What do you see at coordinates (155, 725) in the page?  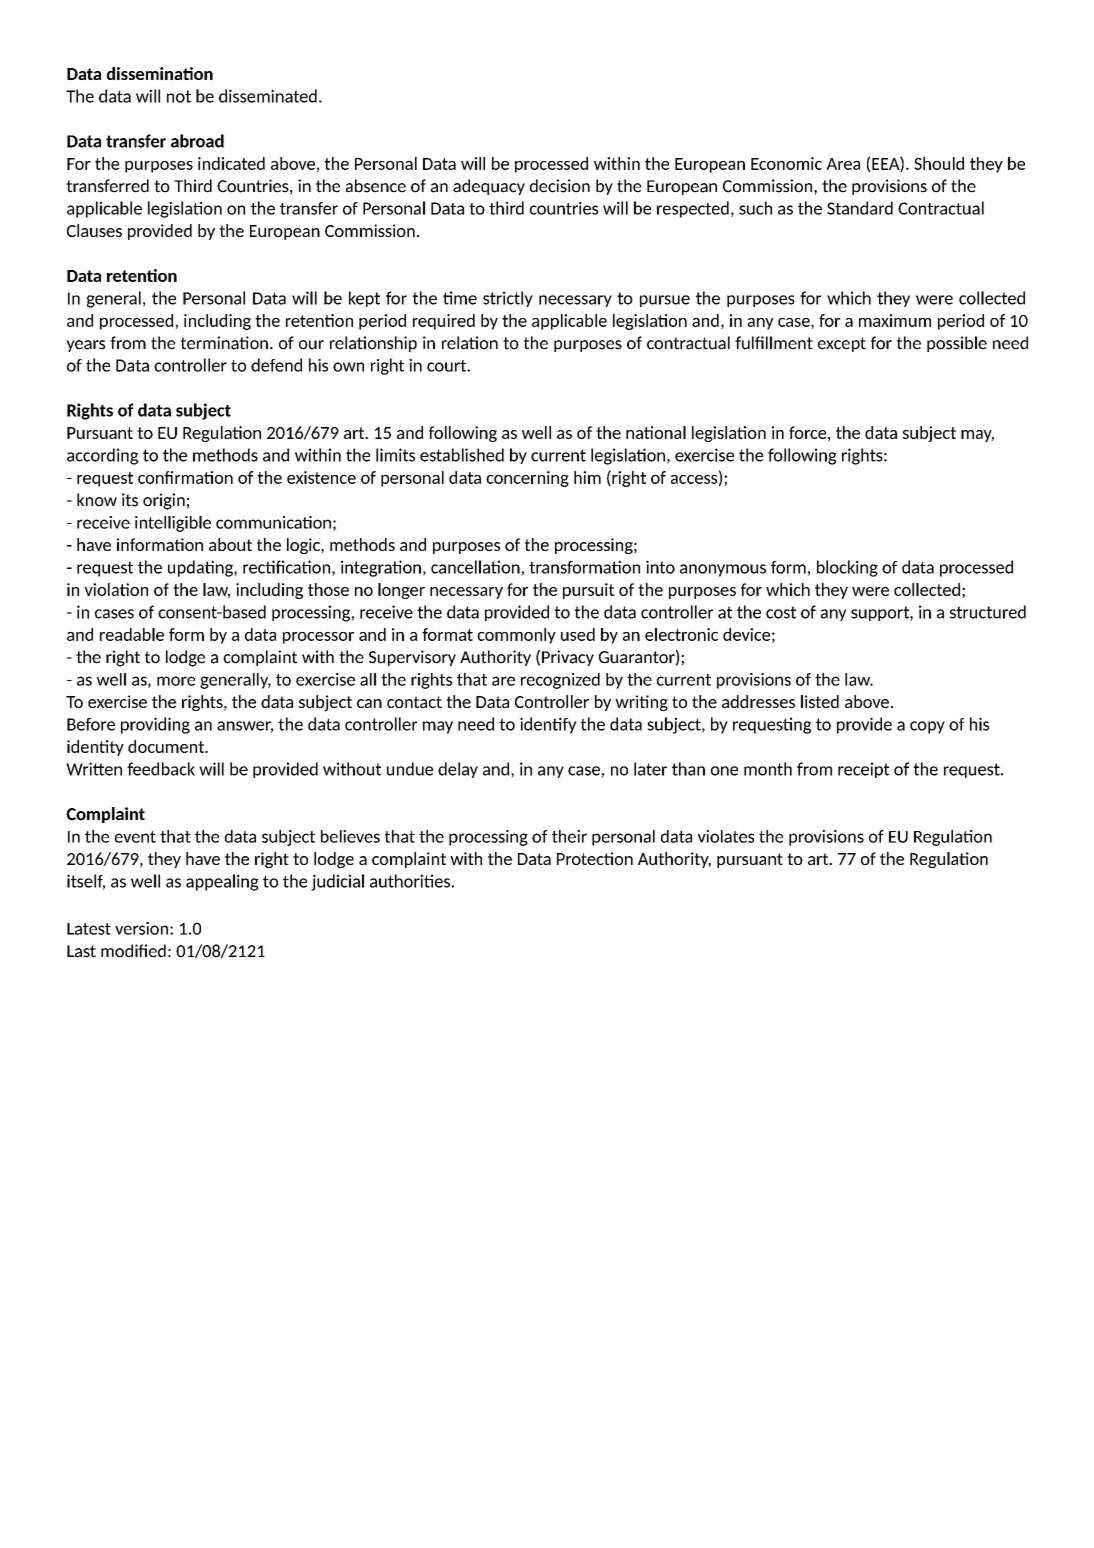 I see `providing` at bounding box center [155, 725].
